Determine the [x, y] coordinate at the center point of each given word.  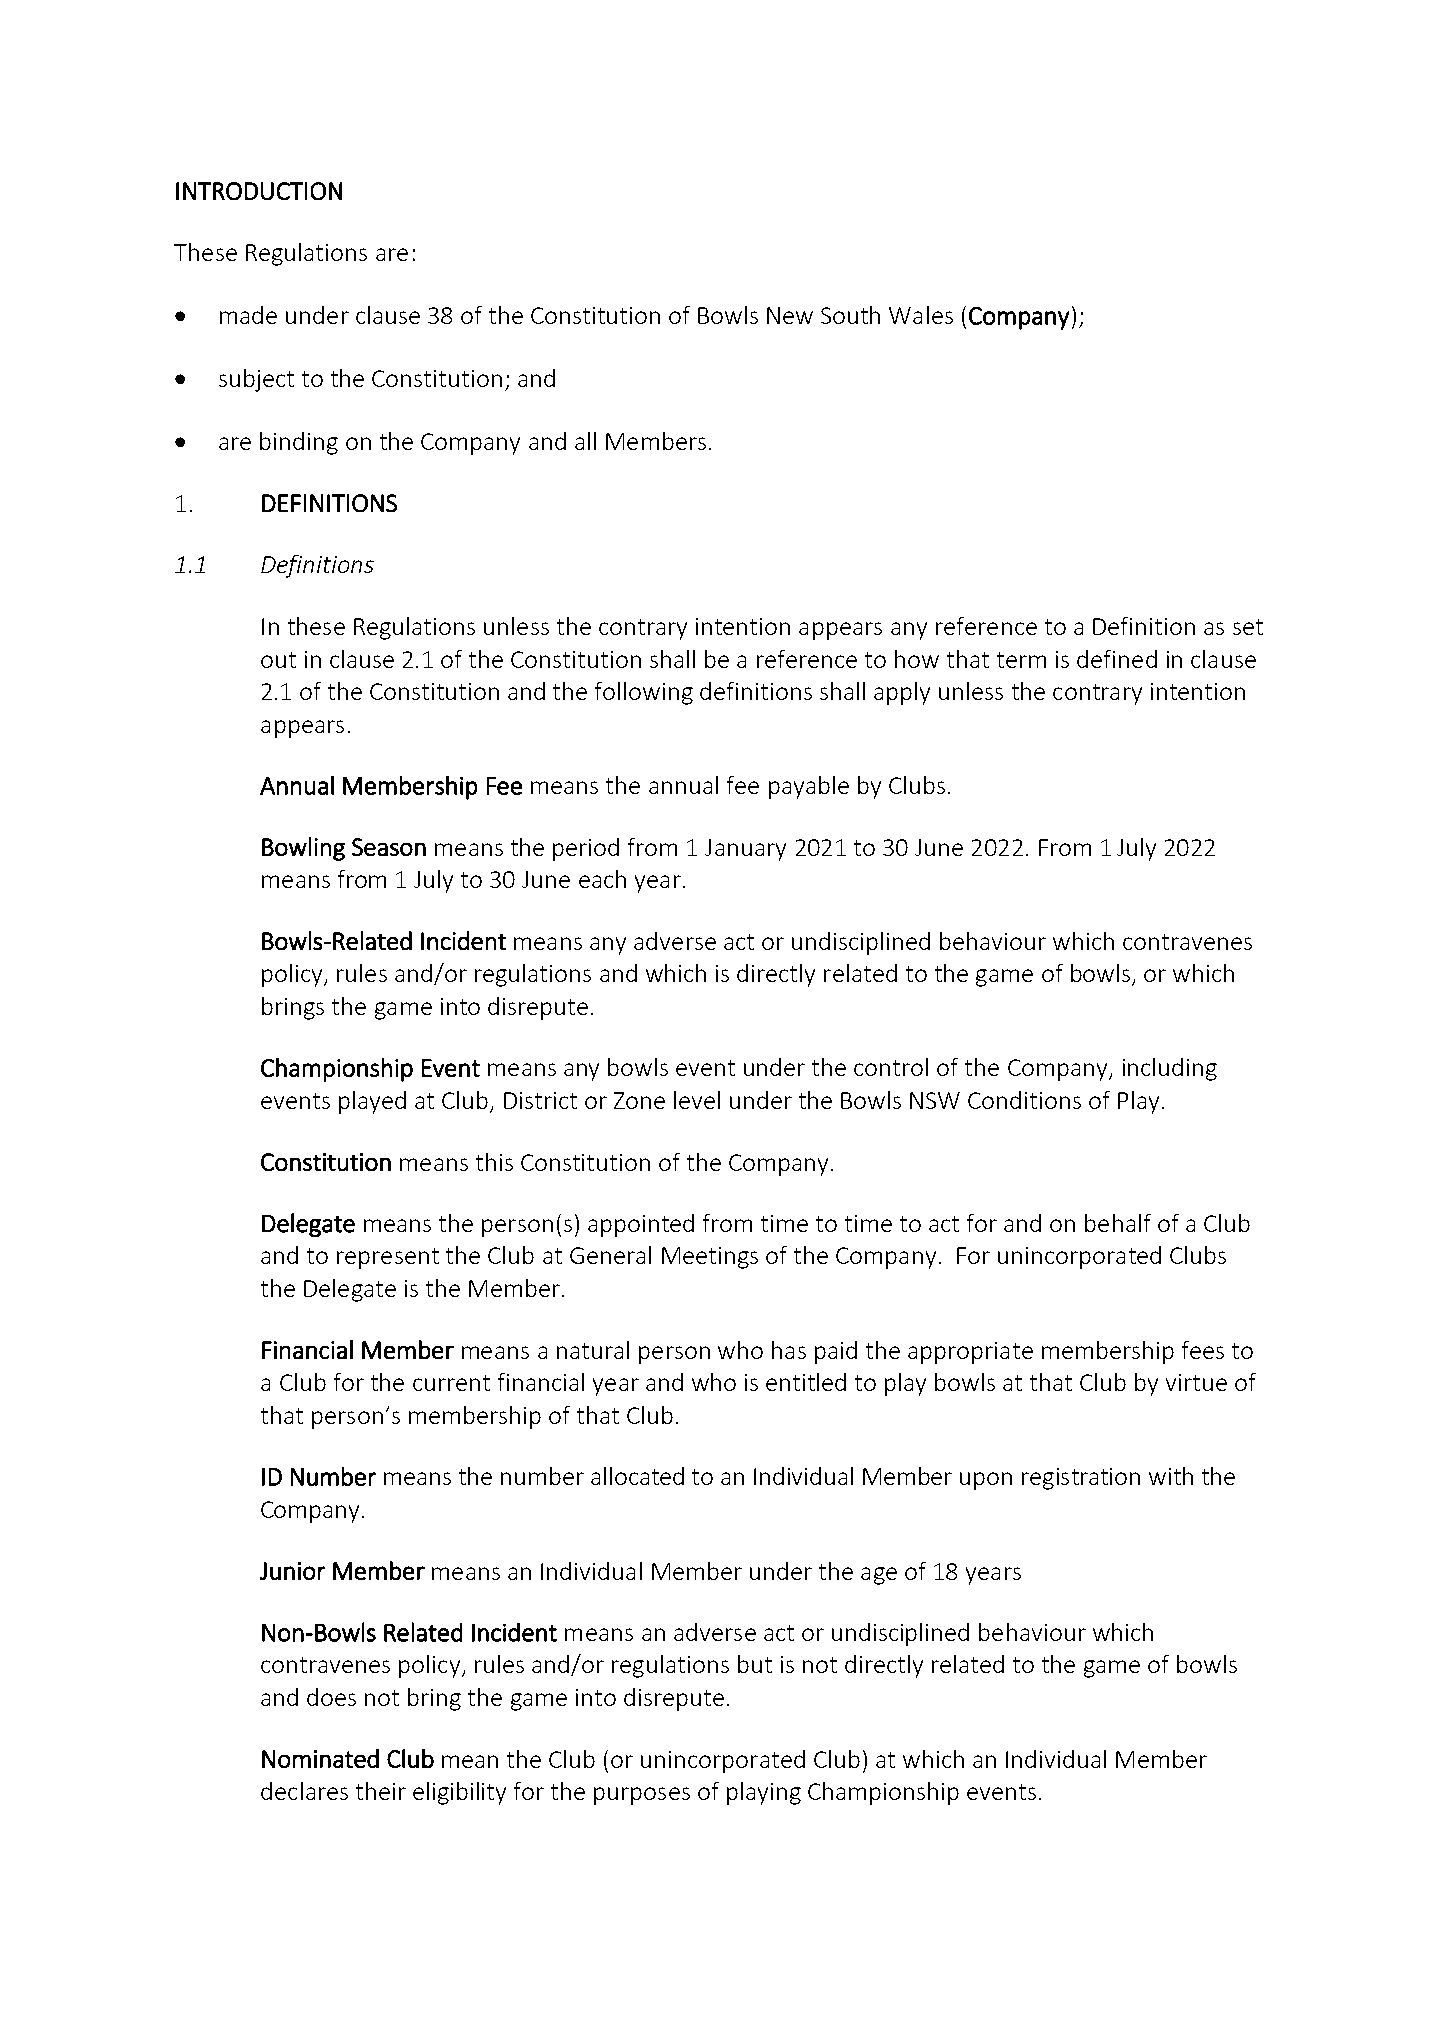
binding [299, 443]
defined [1117, 659]
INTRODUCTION [259, 191]
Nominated [320, 1758]
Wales [921, 315]
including [1170, 1069]
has [789, 1350]
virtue [1196, 1382]
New [790, 315]
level [697, 1100]
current [451, 1383]
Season [389, 847]
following [644, 693]
